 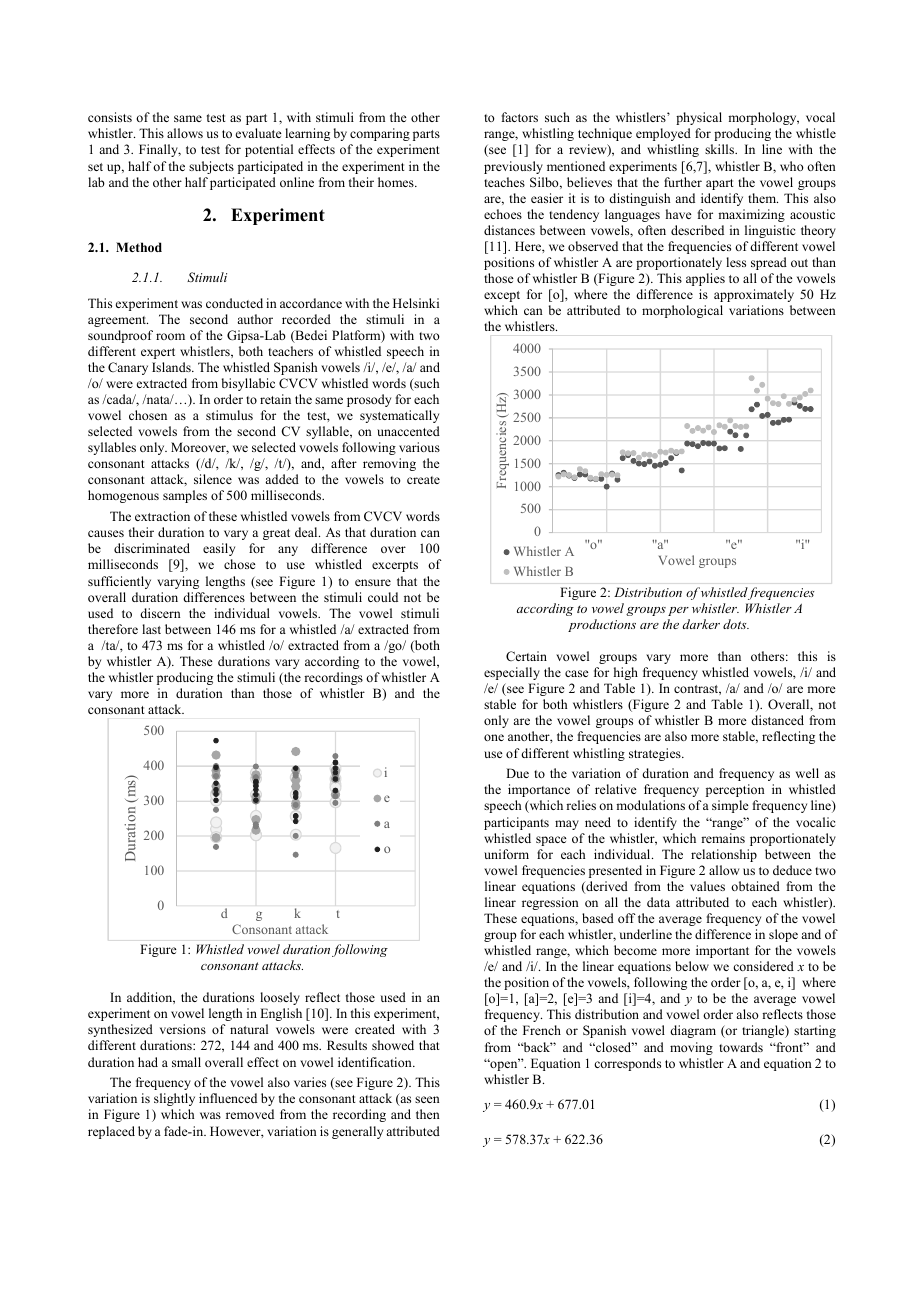 I want to click on previously, so click(x=513, y=167).
